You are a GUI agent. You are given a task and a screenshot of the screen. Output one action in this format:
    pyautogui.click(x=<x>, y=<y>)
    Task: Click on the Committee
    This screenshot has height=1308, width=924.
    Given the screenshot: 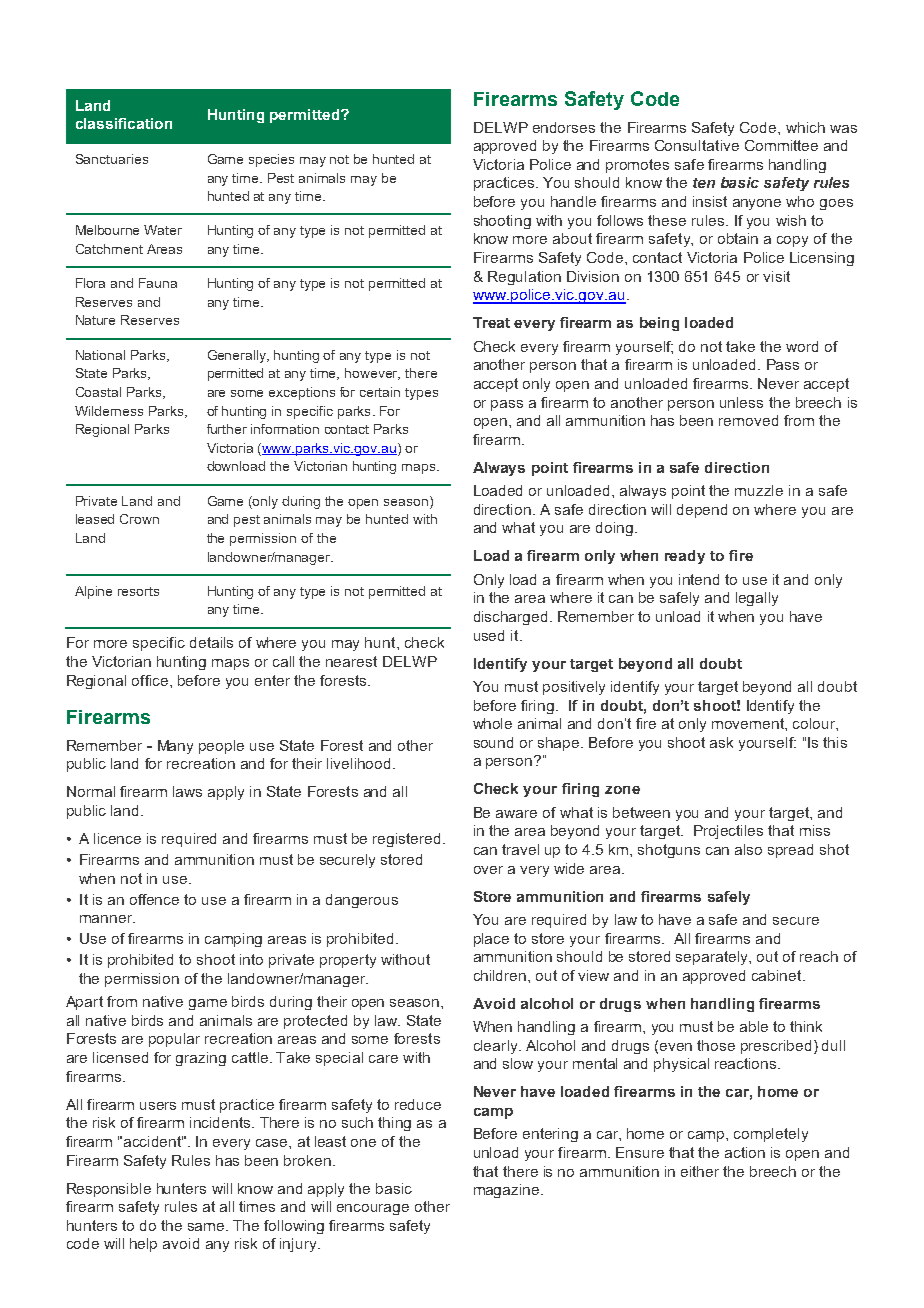 What is the action you would take?
    pyautogui.click(x=781, y=145)
